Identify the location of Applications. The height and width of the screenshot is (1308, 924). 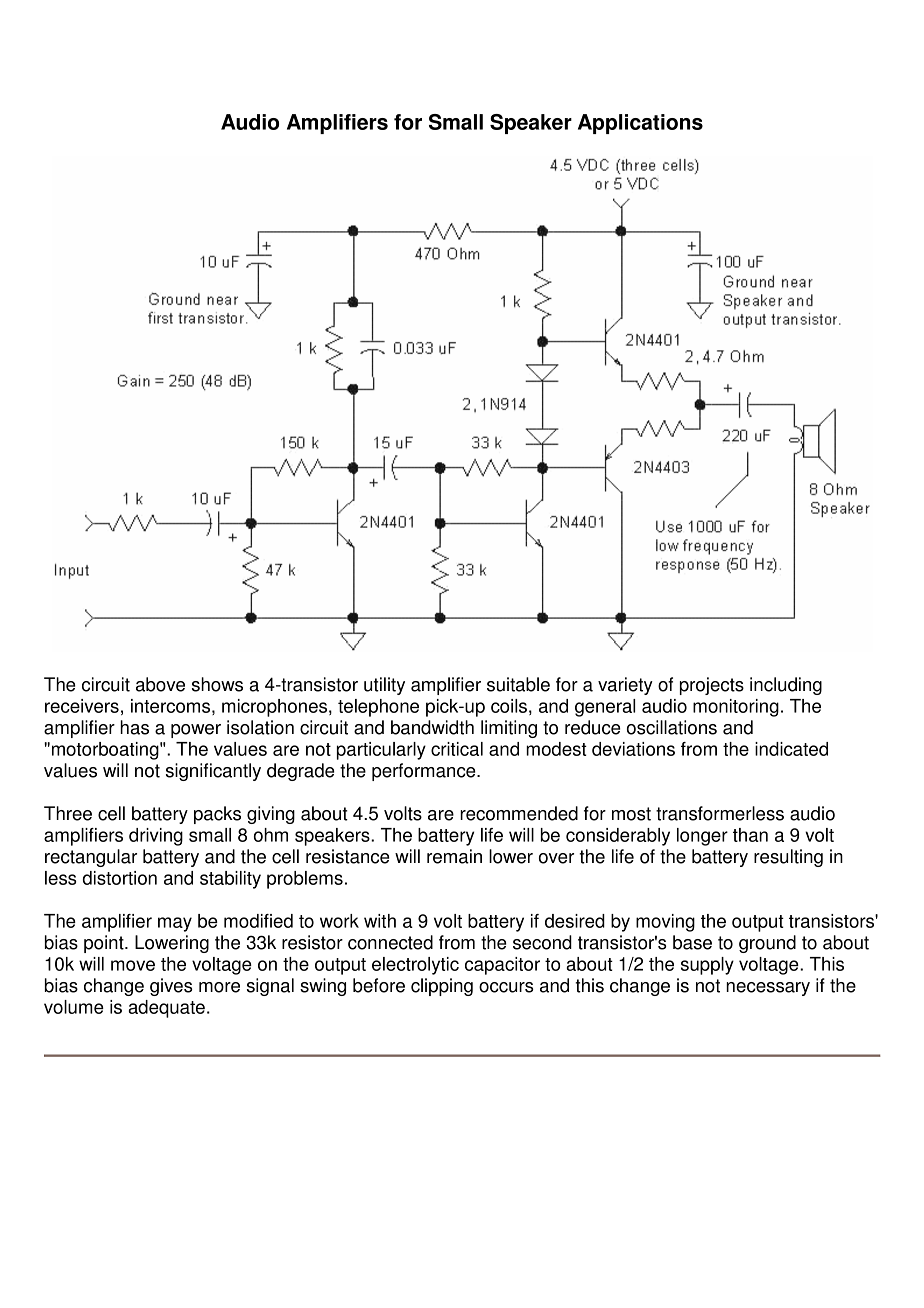
(640, 124).
